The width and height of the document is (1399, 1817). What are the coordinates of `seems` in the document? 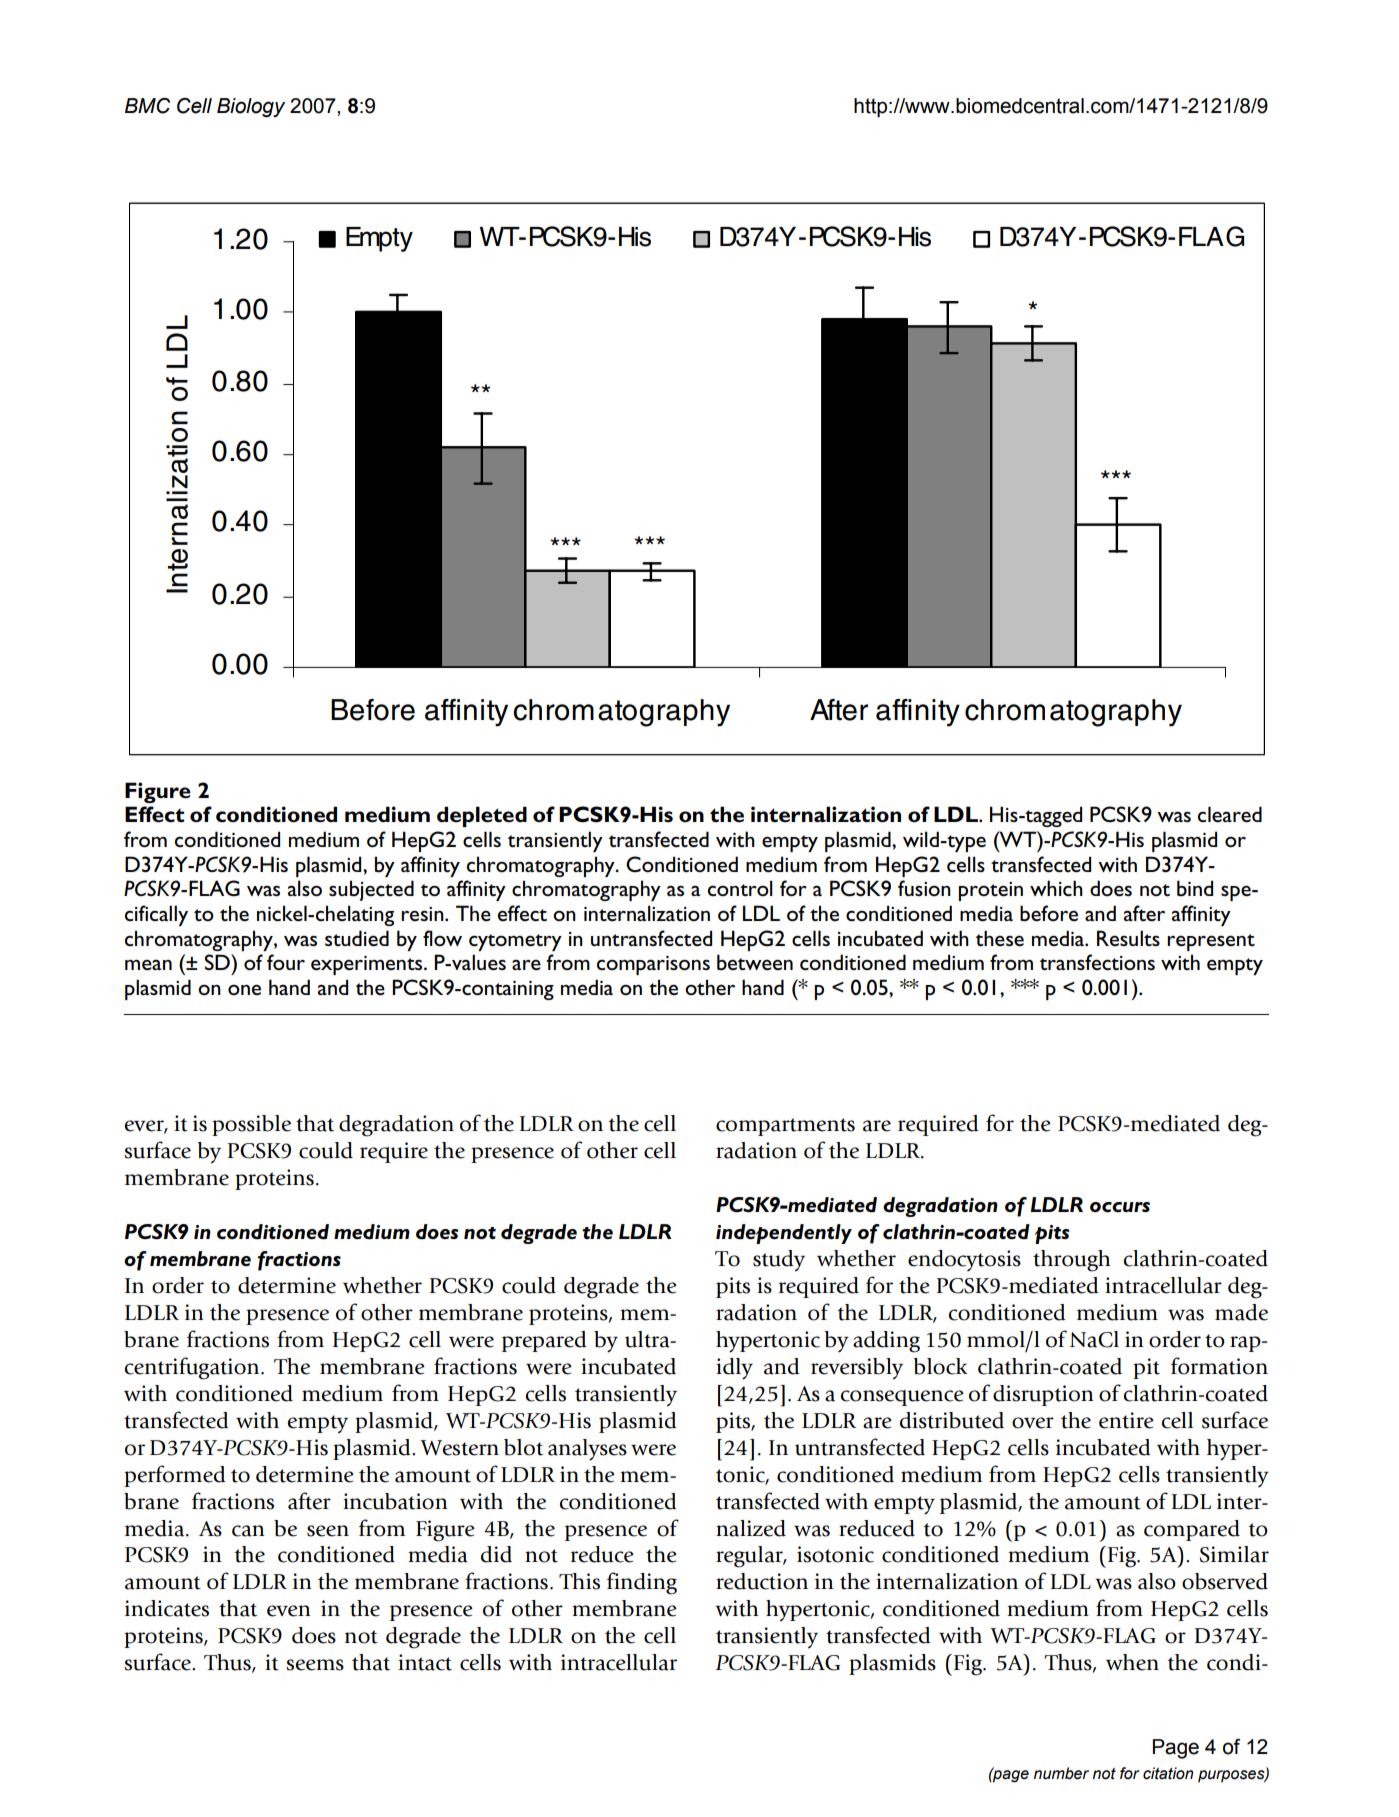 It's located at (315, 1665).
